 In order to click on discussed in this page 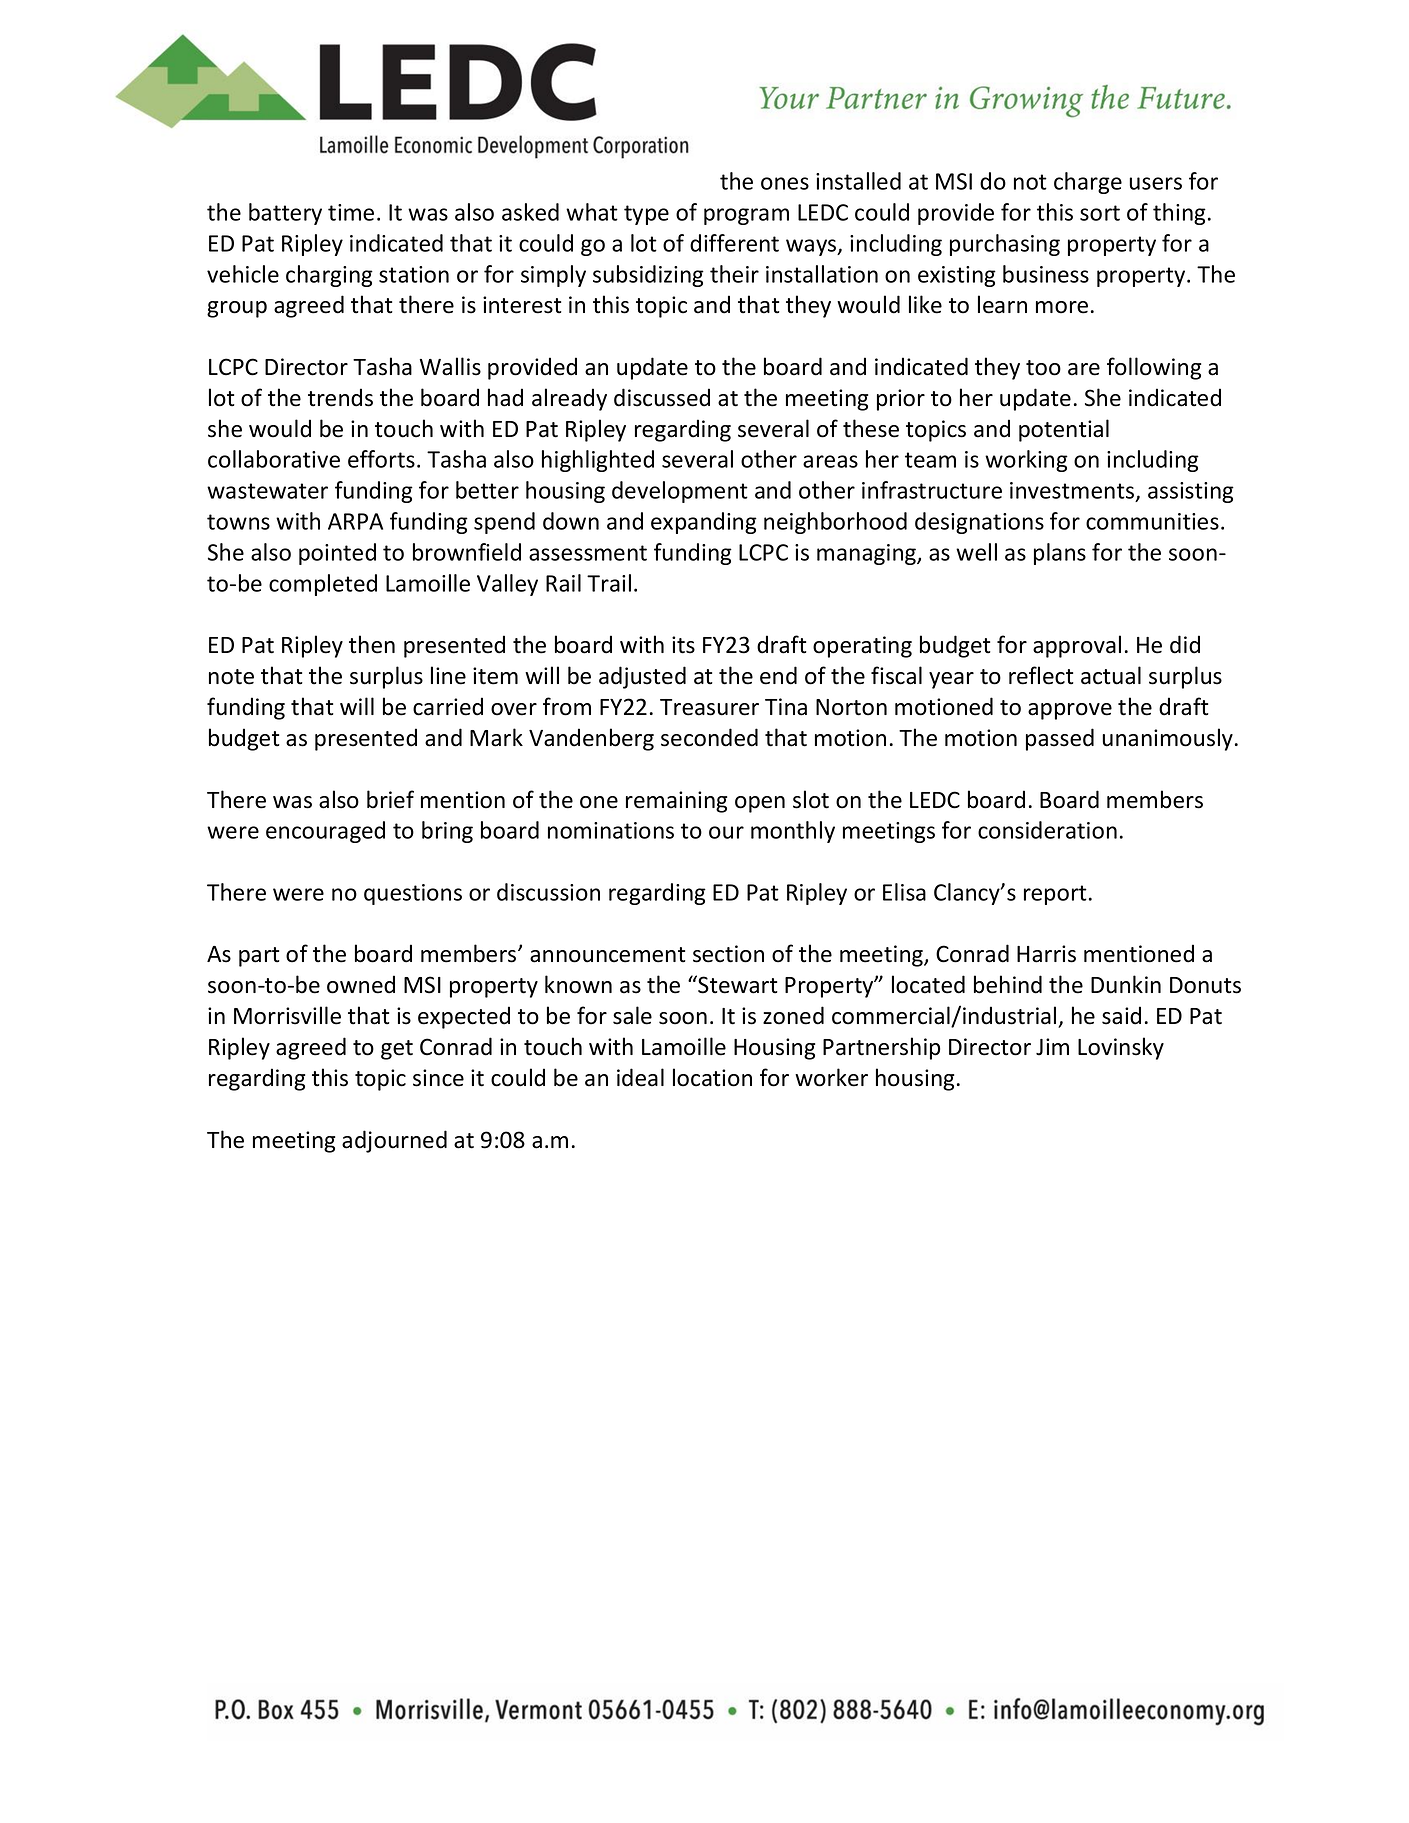, I will do `click(662, 397)`.
